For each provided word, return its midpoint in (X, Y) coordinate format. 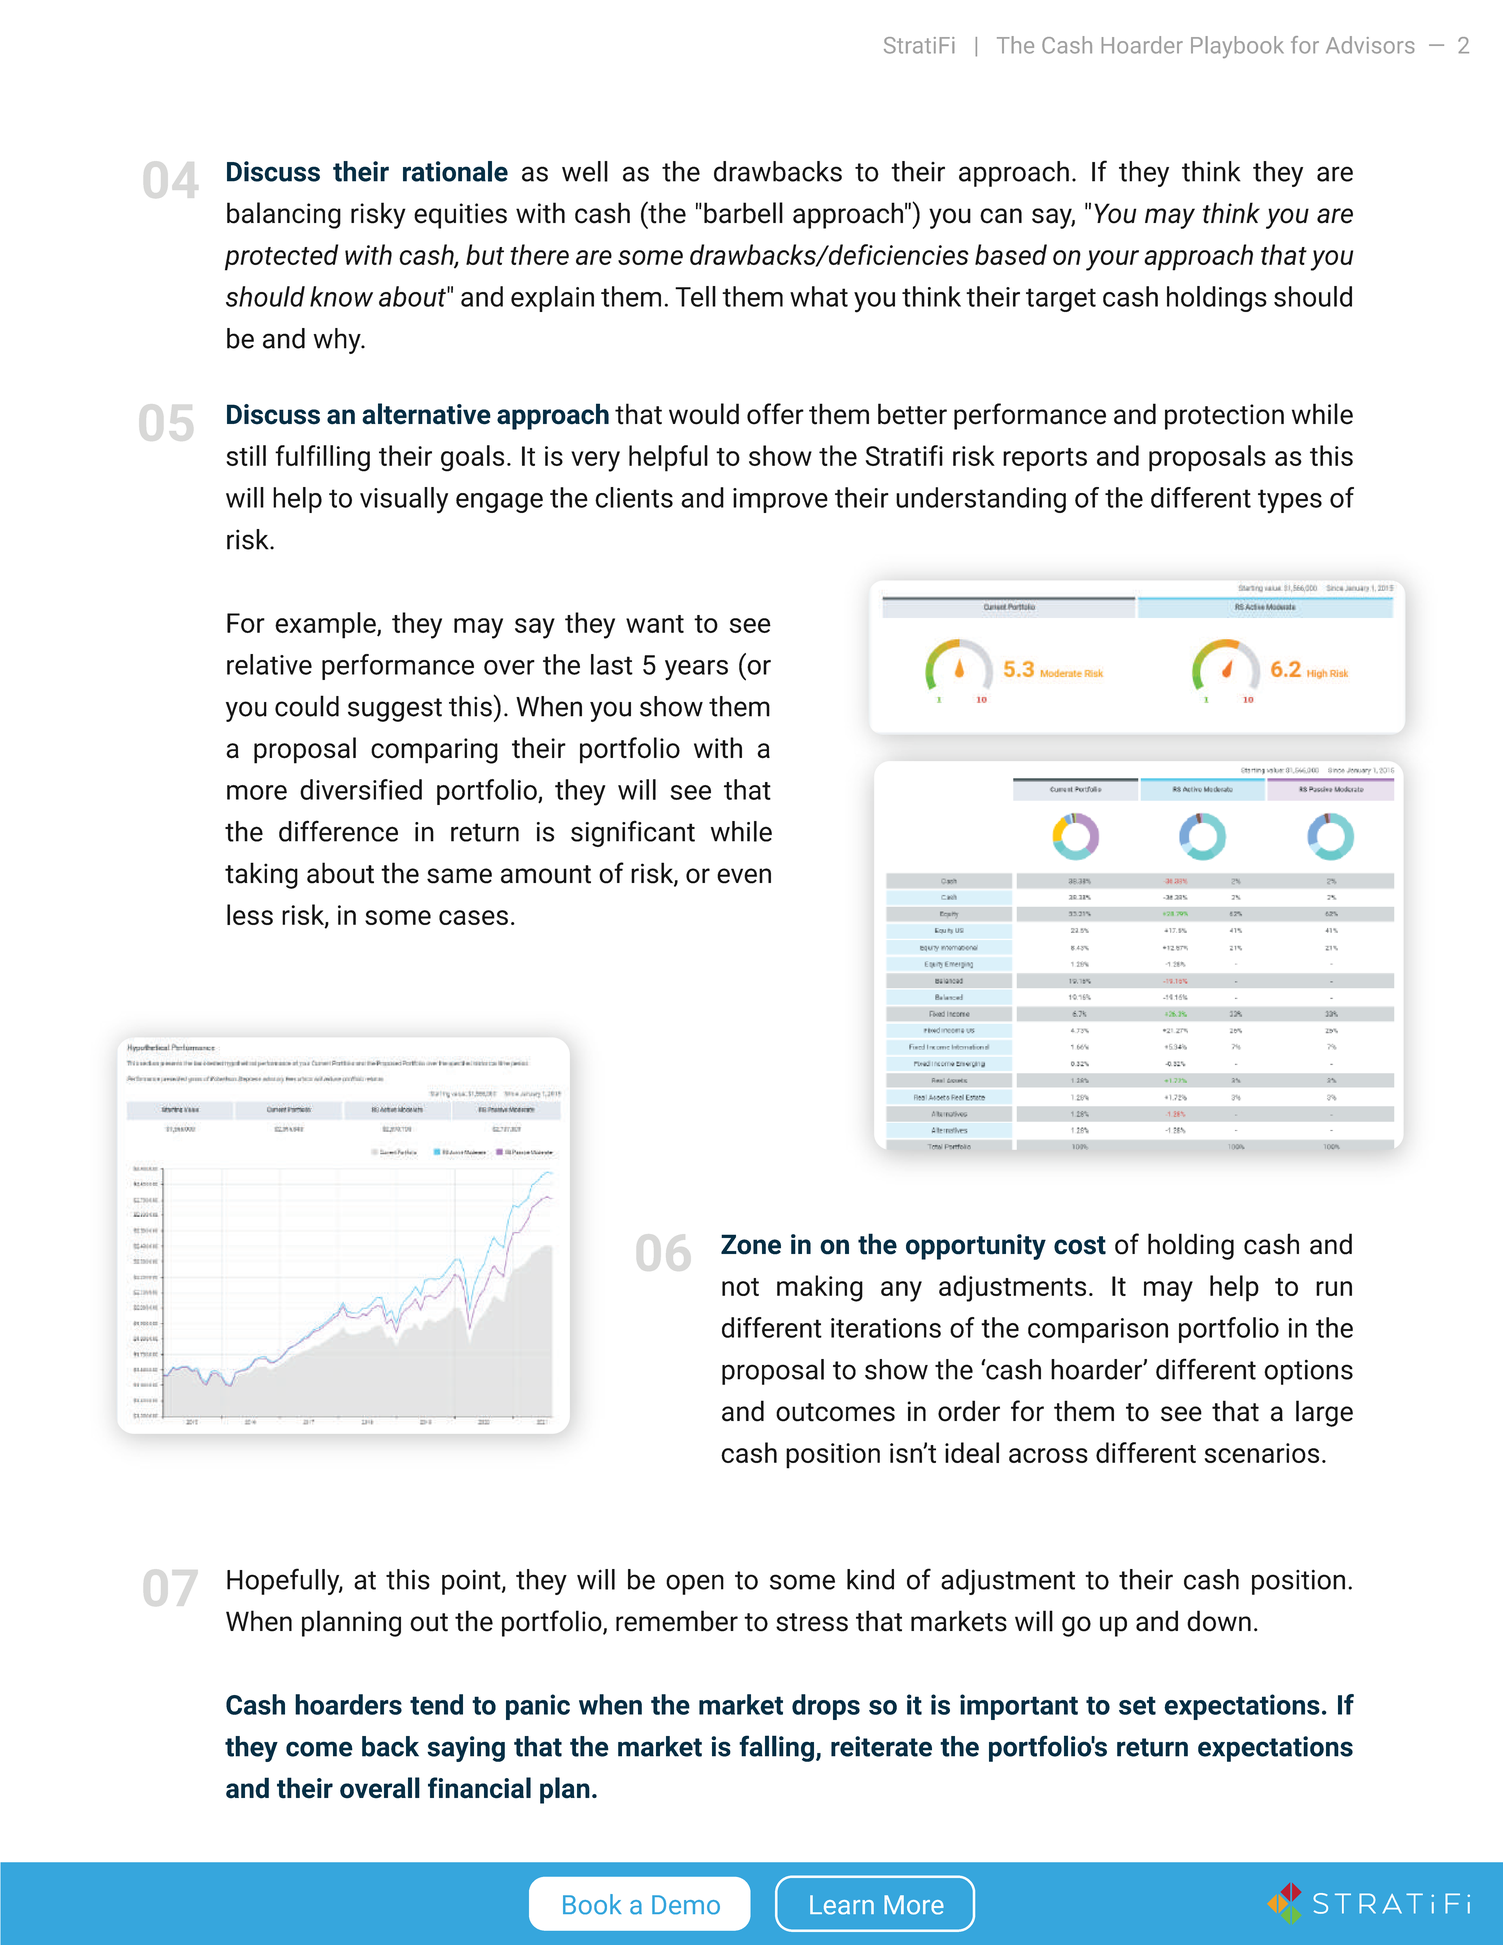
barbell (743, 213)
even (744, 876)
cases (473, 917)
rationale (455, 171)
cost (1080, 1245)
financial (479, 1788)
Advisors (1370, 45)
